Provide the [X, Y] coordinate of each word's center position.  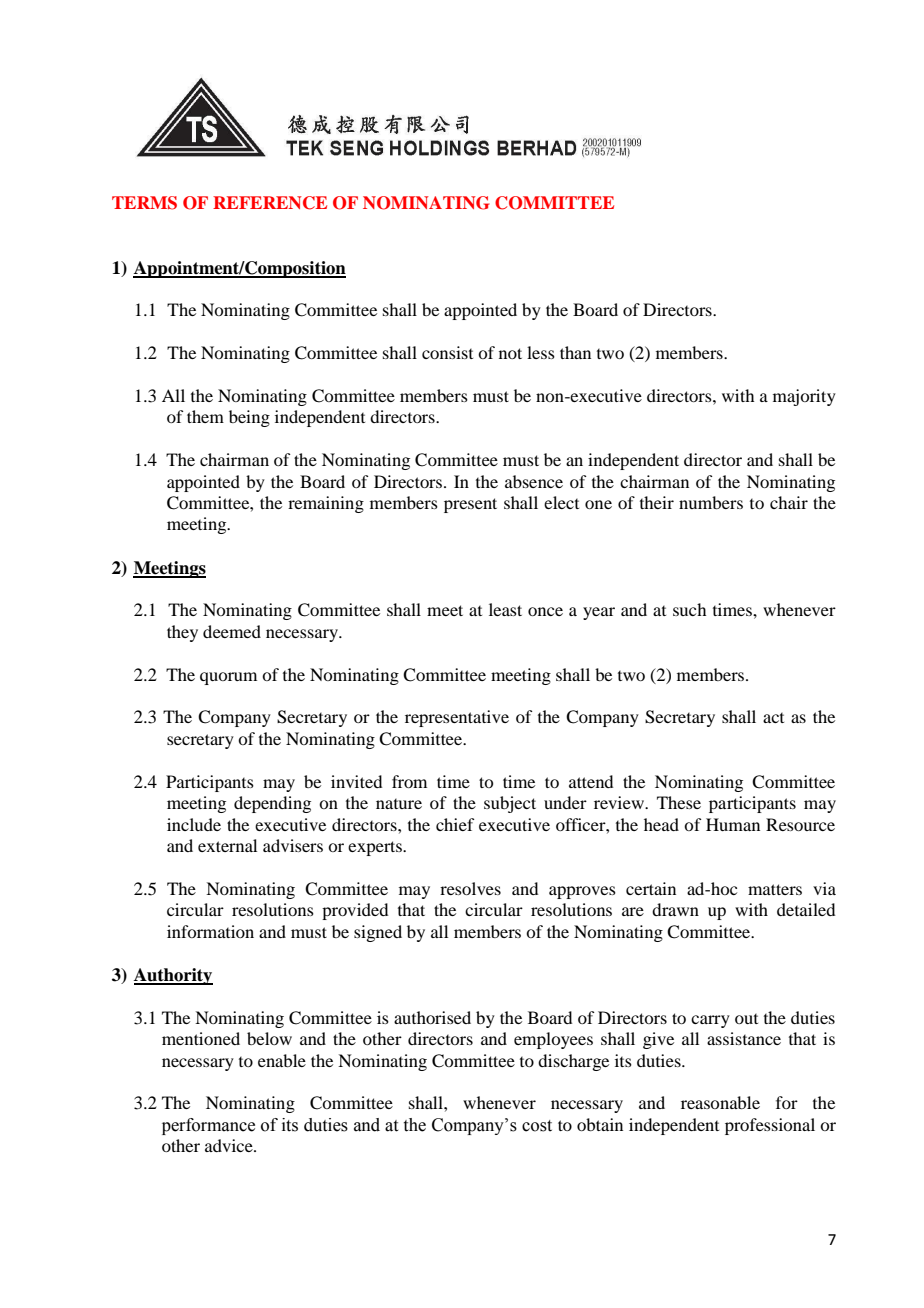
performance [208, 1126]
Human [733, 824]
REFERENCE [270, 203]
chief [455, 824]
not [510, 353]
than [575, 352]
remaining [326, 504]
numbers [711, 502]
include [194, 824]
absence [534, 481]
